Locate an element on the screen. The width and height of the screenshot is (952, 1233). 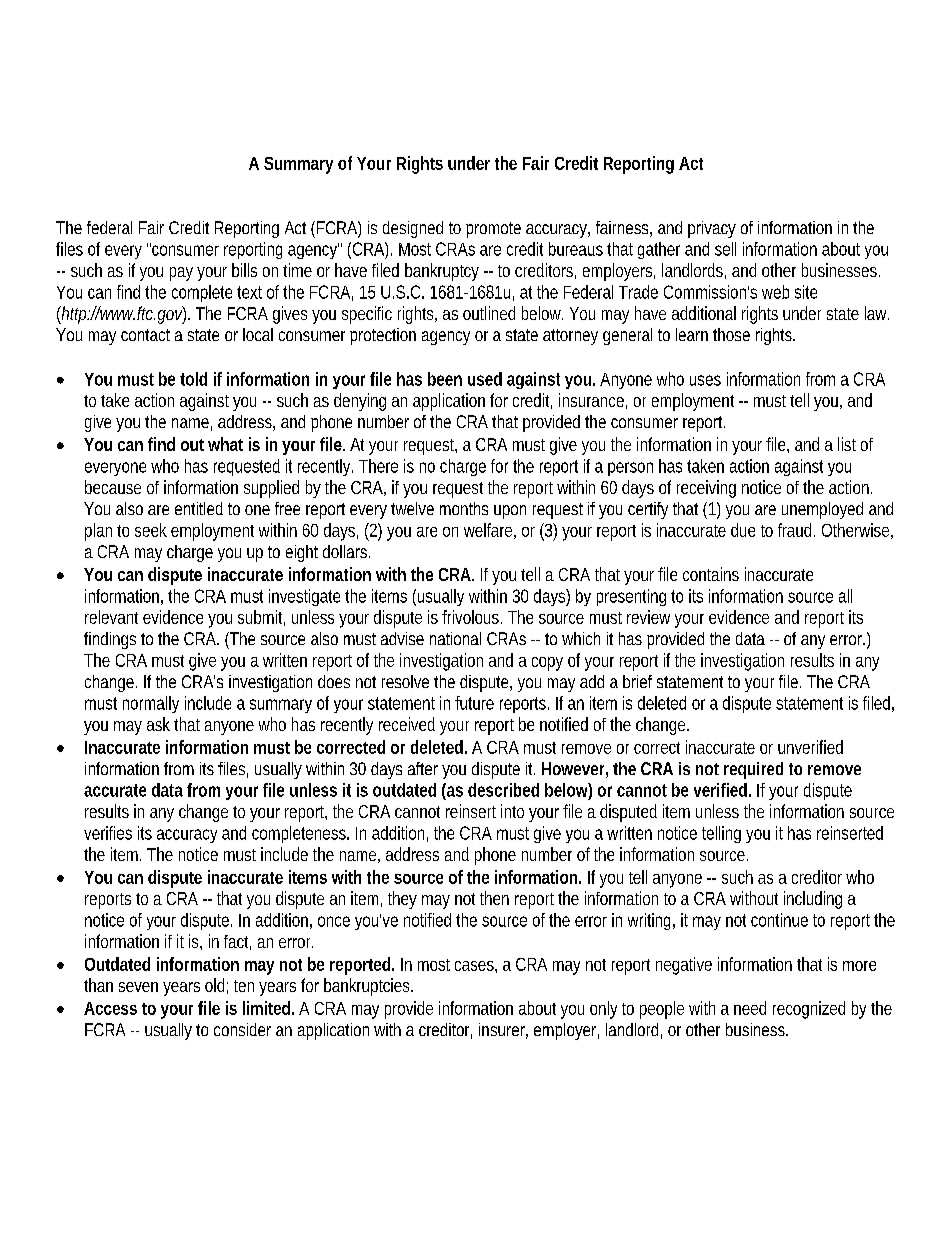
required is located at coordinates (753, 770).
